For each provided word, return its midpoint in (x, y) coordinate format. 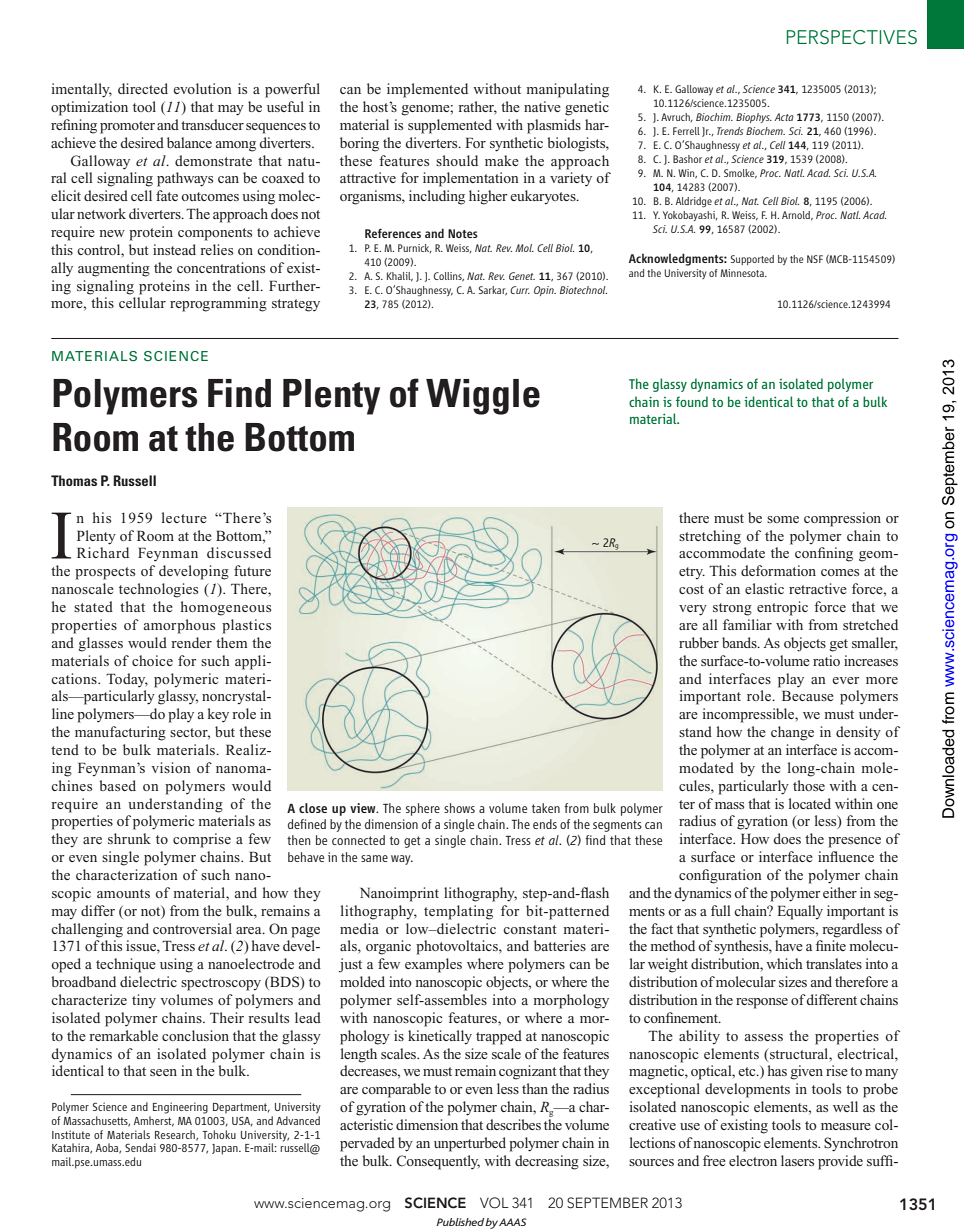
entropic (782, 608)
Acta (784, 117)
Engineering (180, 1108)
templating (458, 912)
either (840, 892)
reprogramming (218, 304)
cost (691, 589)
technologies (158, 590)
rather (477, 108)
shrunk (129, 838)
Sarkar (493, 290)
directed (143, 88)
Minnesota (743, 273)
